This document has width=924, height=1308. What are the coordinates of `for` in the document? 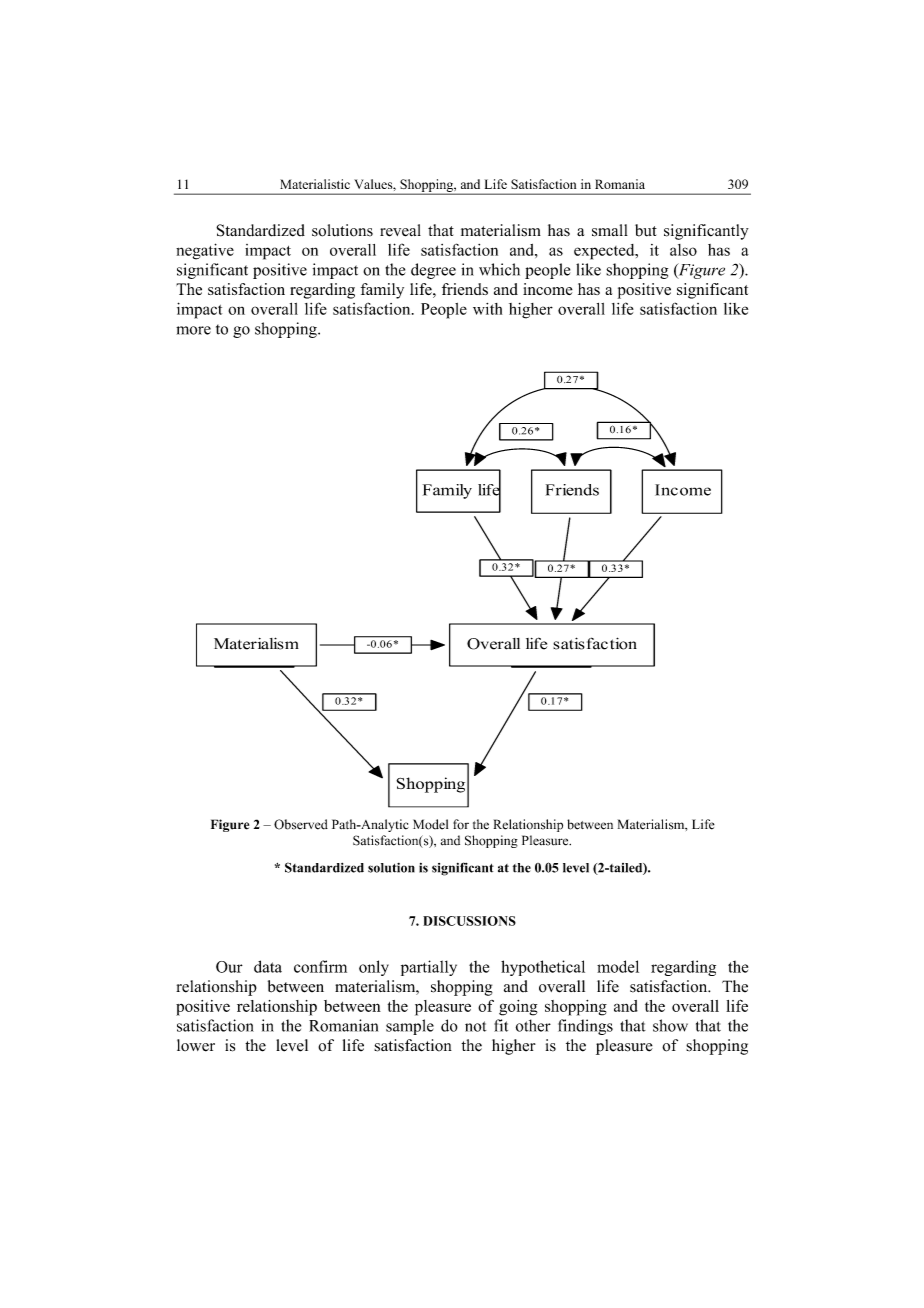 It's located at (461, 824).
